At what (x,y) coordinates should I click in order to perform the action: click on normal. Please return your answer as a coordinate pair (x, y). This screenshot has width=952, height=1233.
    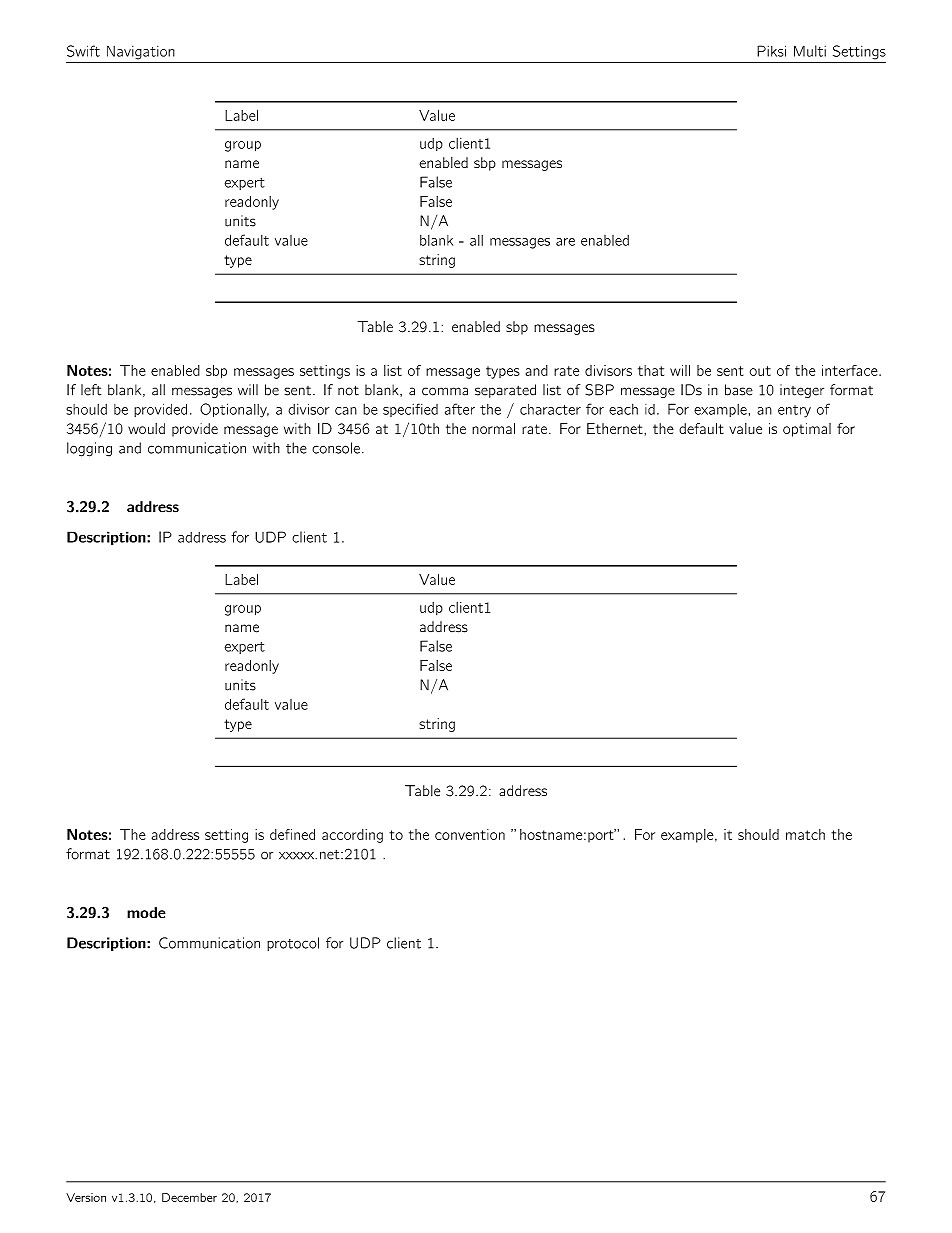
    Looking at the image, I should click on (493, 428).
